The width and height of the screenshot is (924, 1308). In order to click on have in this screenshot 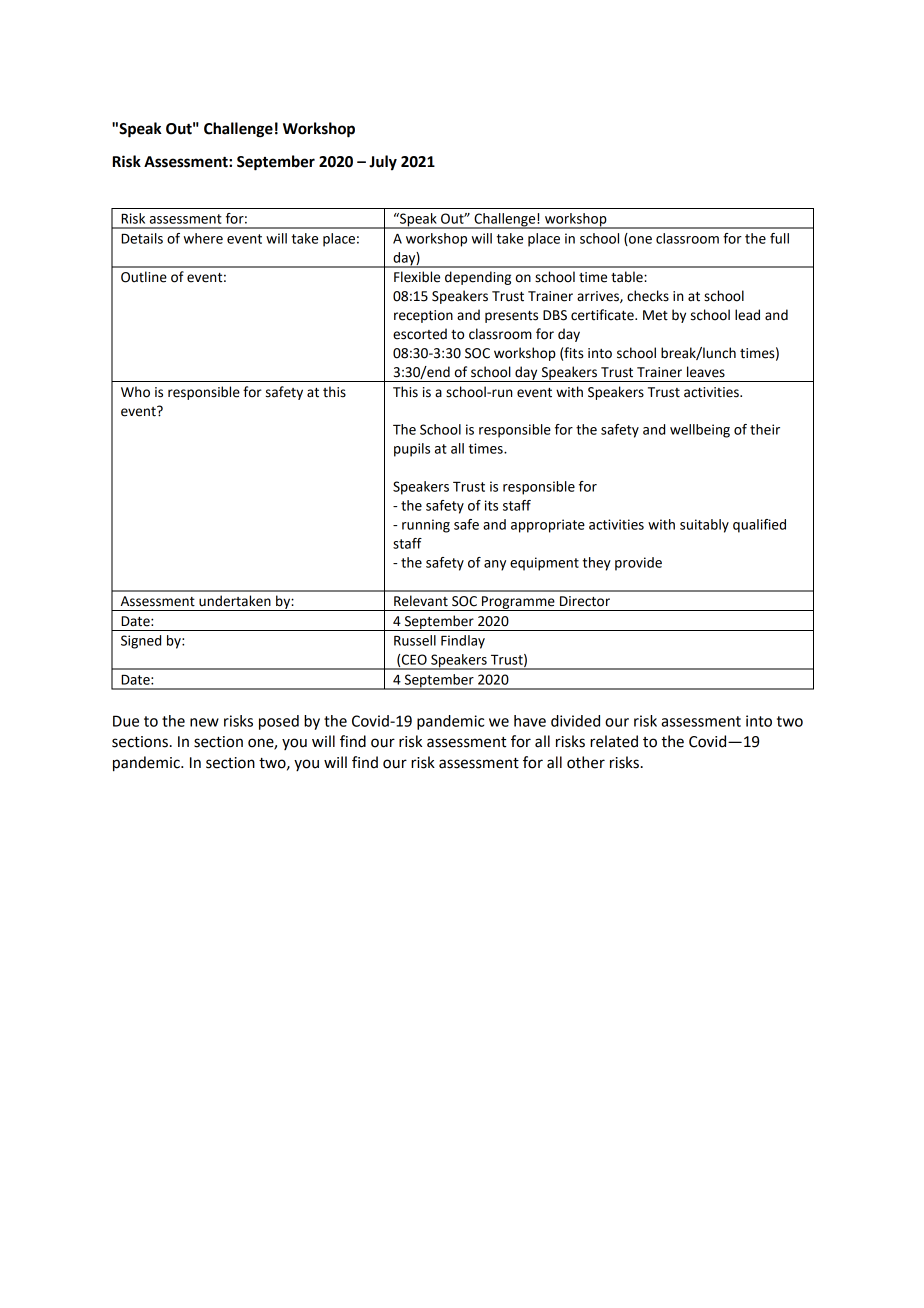, I will do `click(530, 721)`.
